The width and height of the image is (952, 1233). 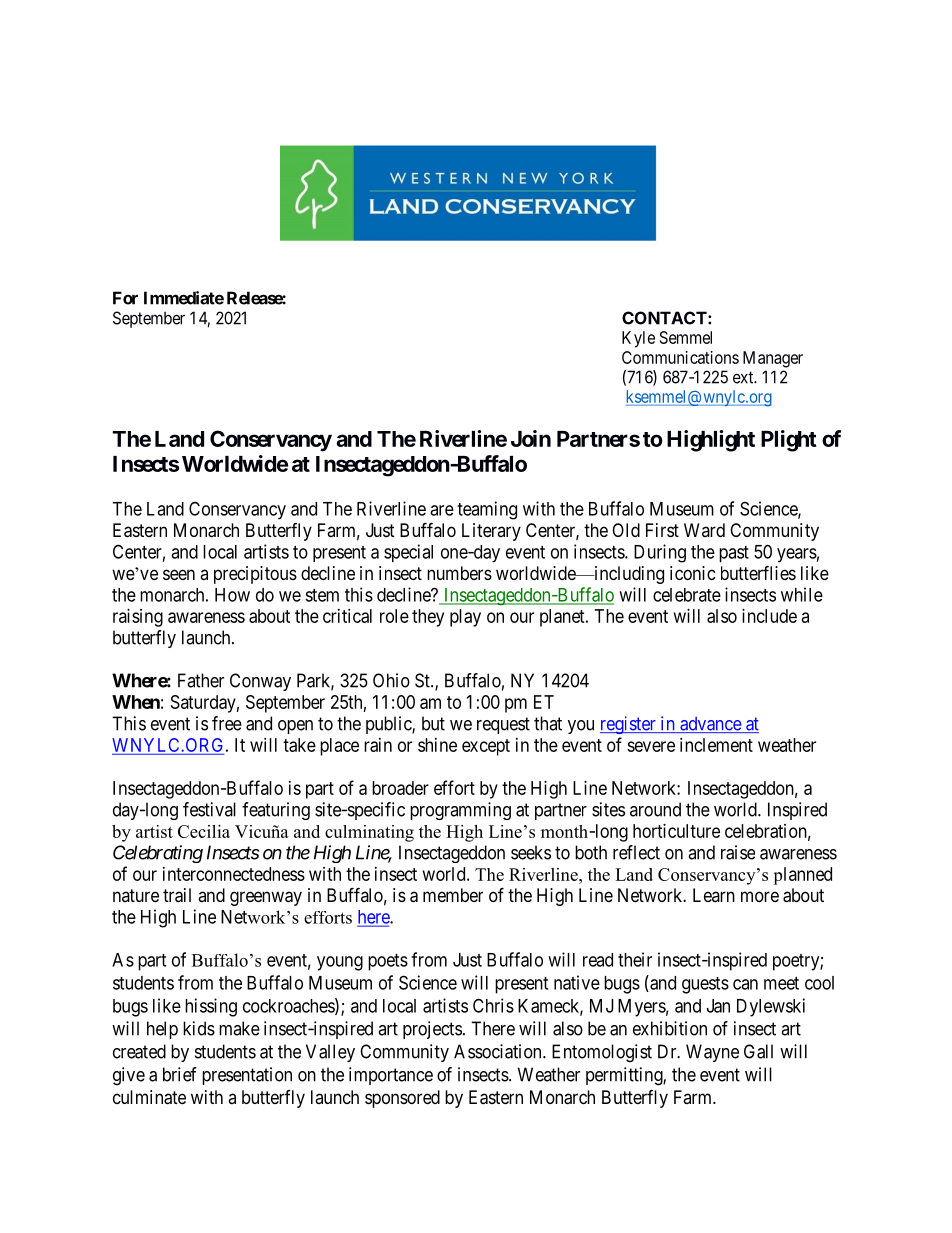 What do you see at coordinates (710, 724) in the image?
I see `advance` at bounding box center [710, 724].
